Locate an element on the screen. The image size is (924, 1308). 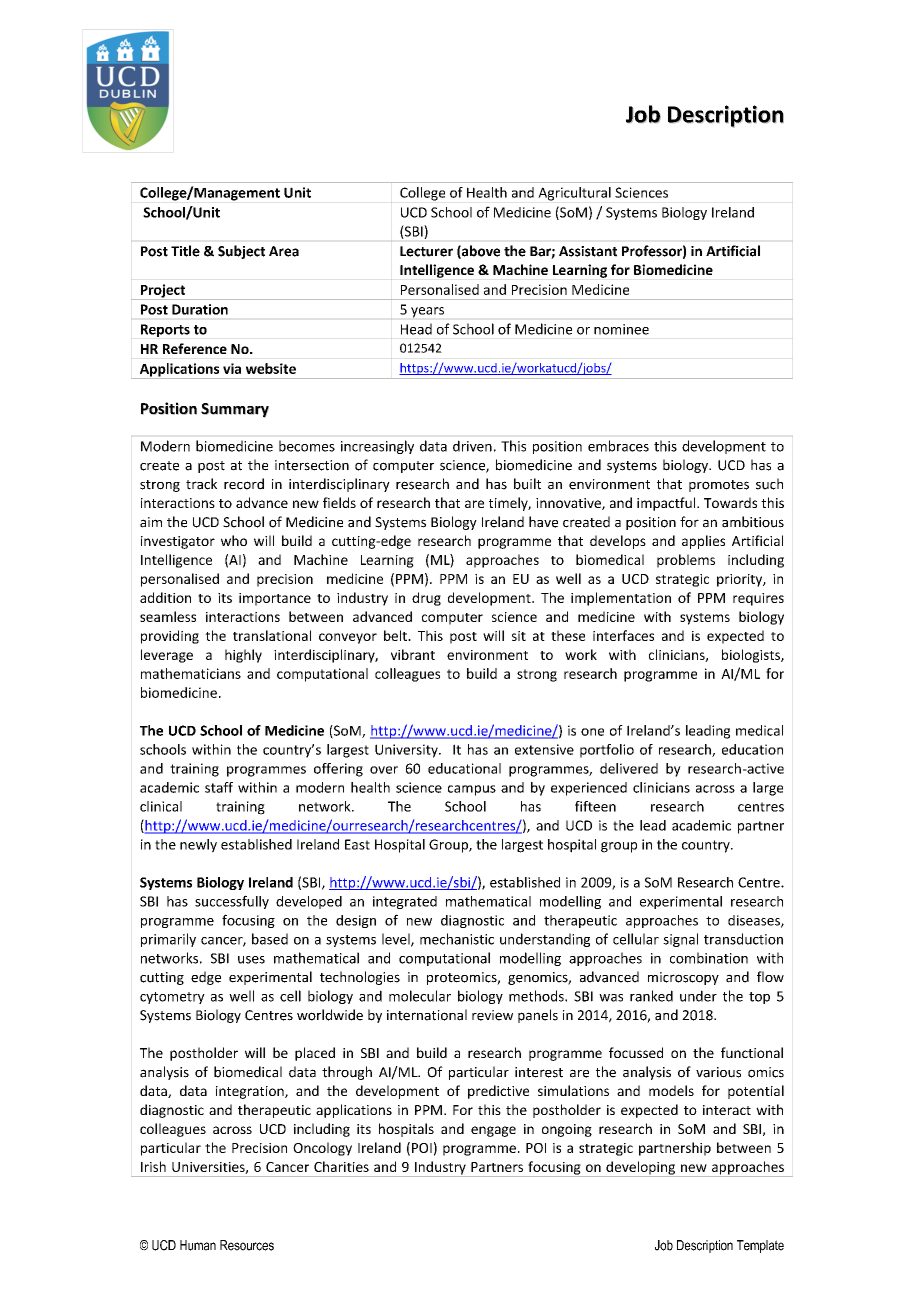
Lecturer is located at coordinates (426, 251).
